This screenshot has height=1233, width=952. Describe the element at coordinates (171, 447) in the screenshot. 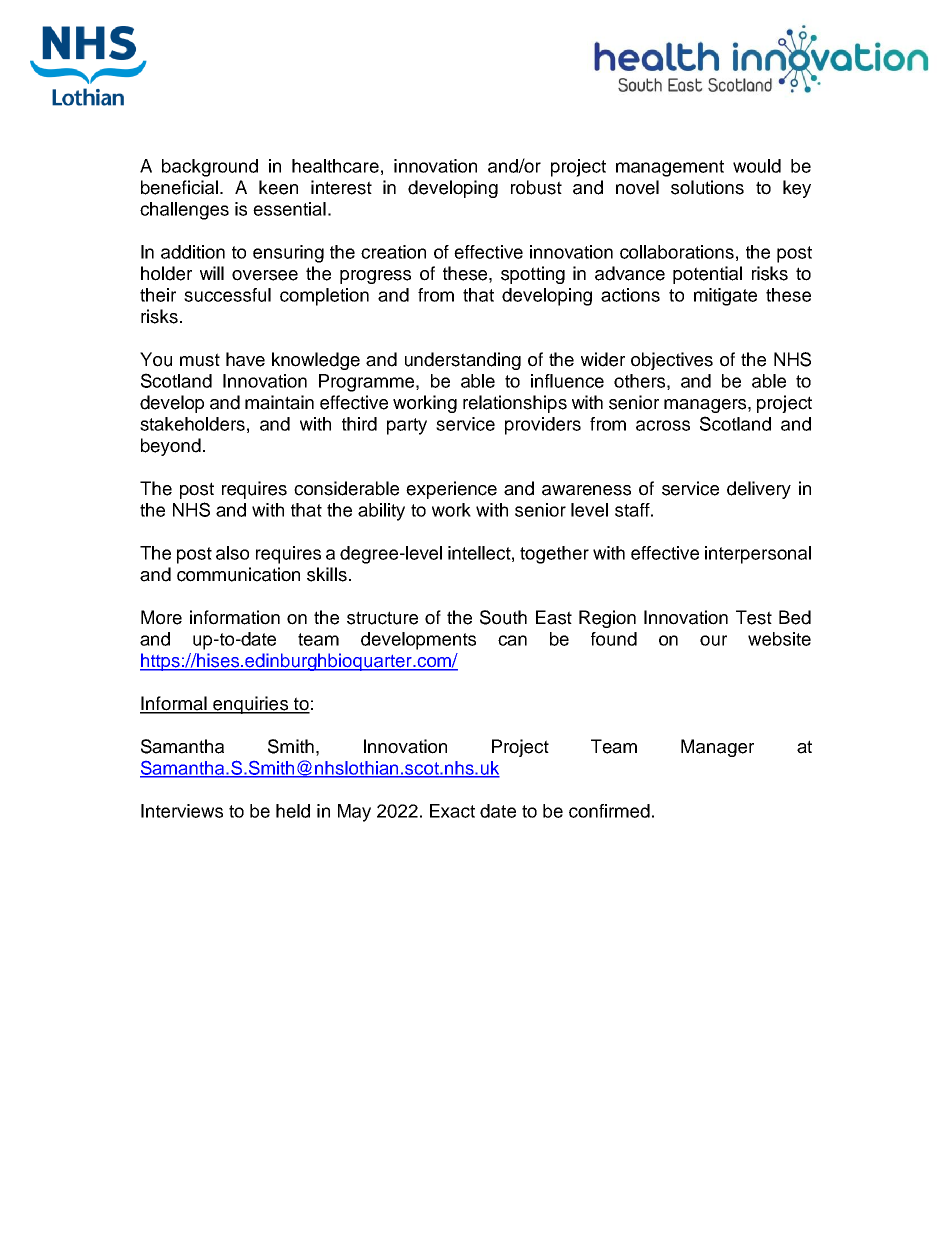

I see `beyond` at that location.
